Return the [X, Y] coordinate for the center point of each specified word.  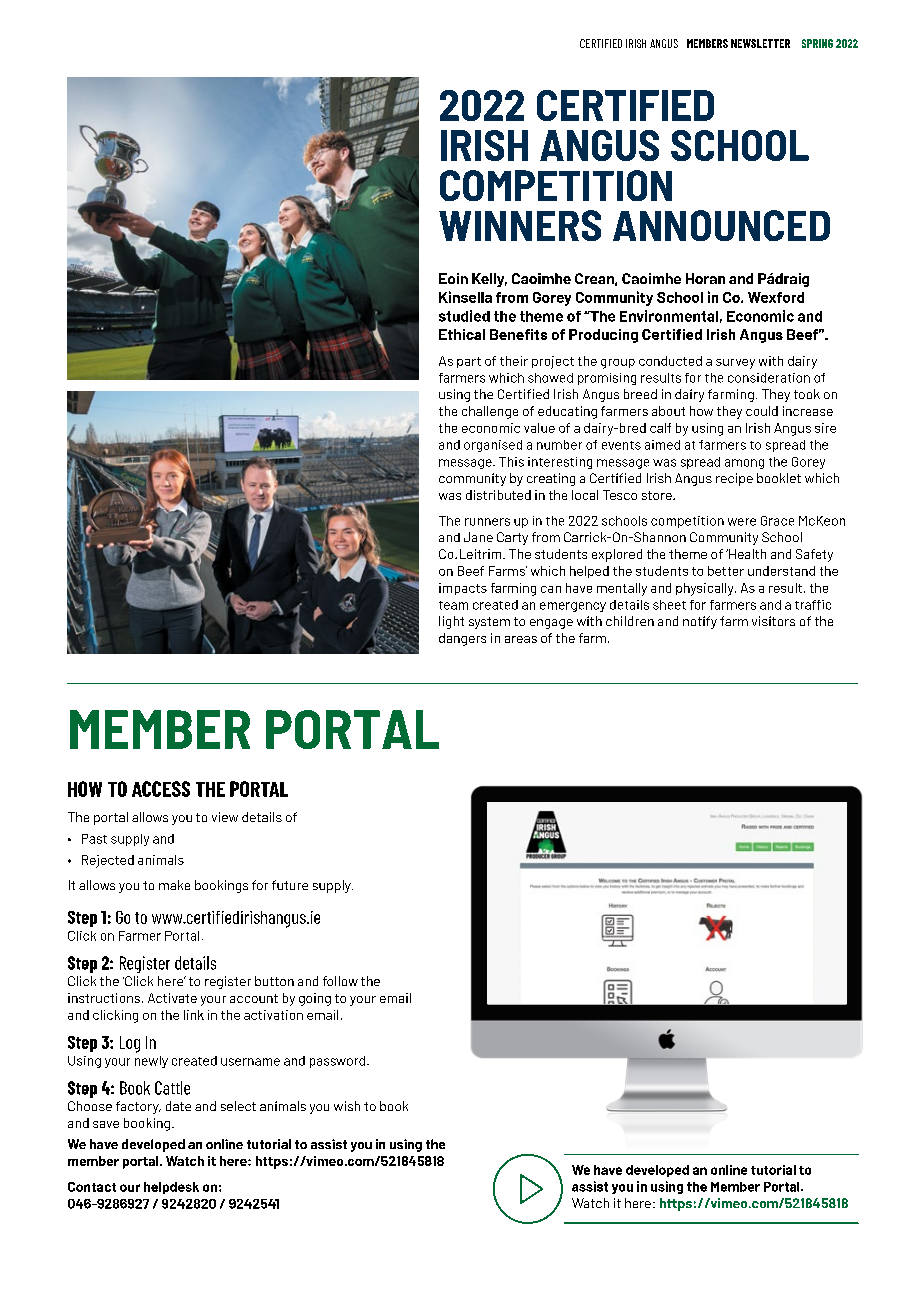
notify [700, 622]
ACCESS [161, 789]
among [744, 464]
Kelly [489, 280]
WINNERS [520, 225]
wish [347, 1106]
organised [493, 446]
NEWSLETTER [760, 43]
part [469, 362]
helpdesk [171, 1188]
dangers [462, 639]
